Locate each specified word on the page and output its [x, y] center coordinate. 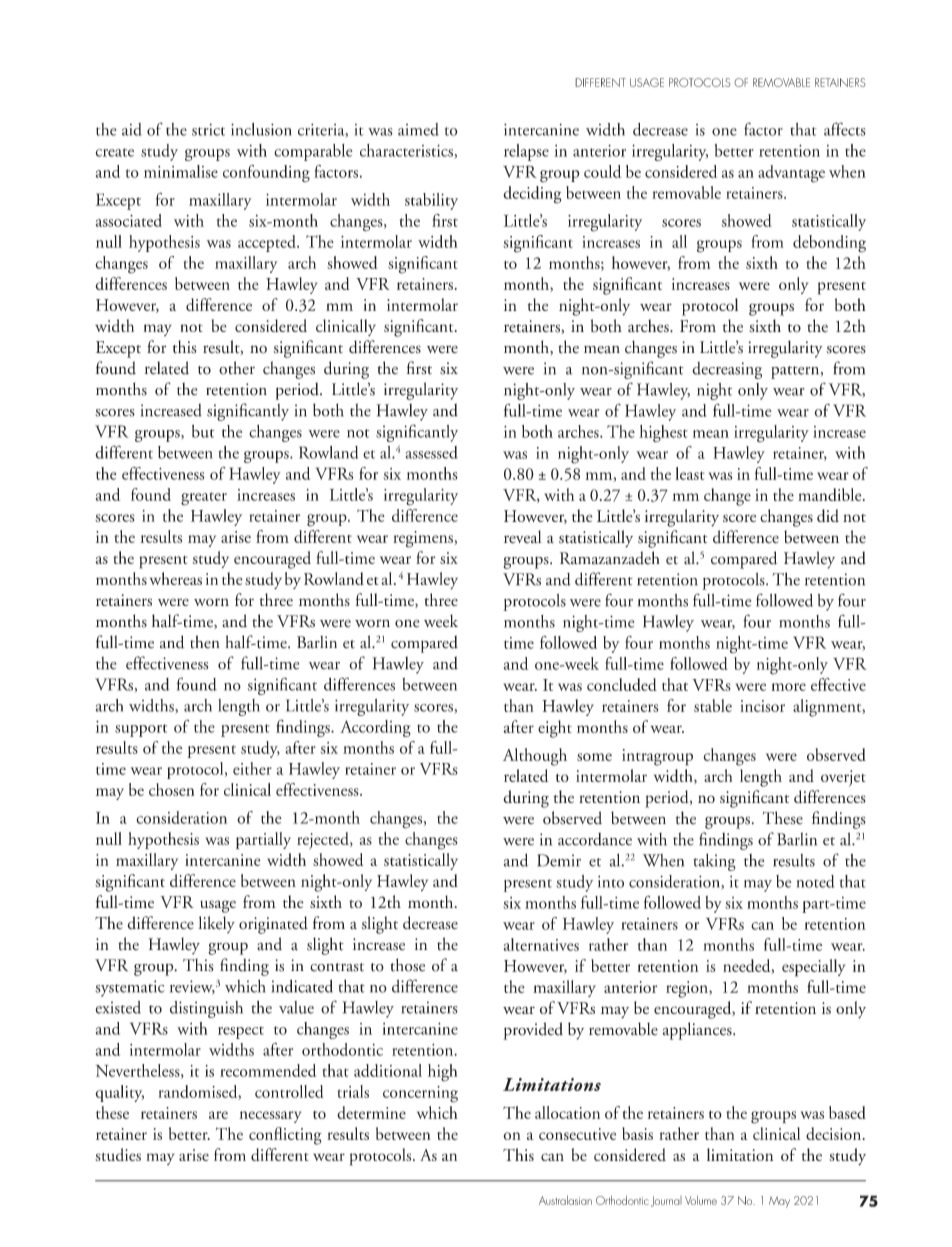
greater [204, 499]
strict [208, 130]
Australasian [565, 1200]
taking [714, 862]
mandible [831, 494]
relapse [526, 152]
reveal [523, 536]
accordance [595, 839]
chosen [172, 789]
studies [118, 1154]
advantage [791, 174]
